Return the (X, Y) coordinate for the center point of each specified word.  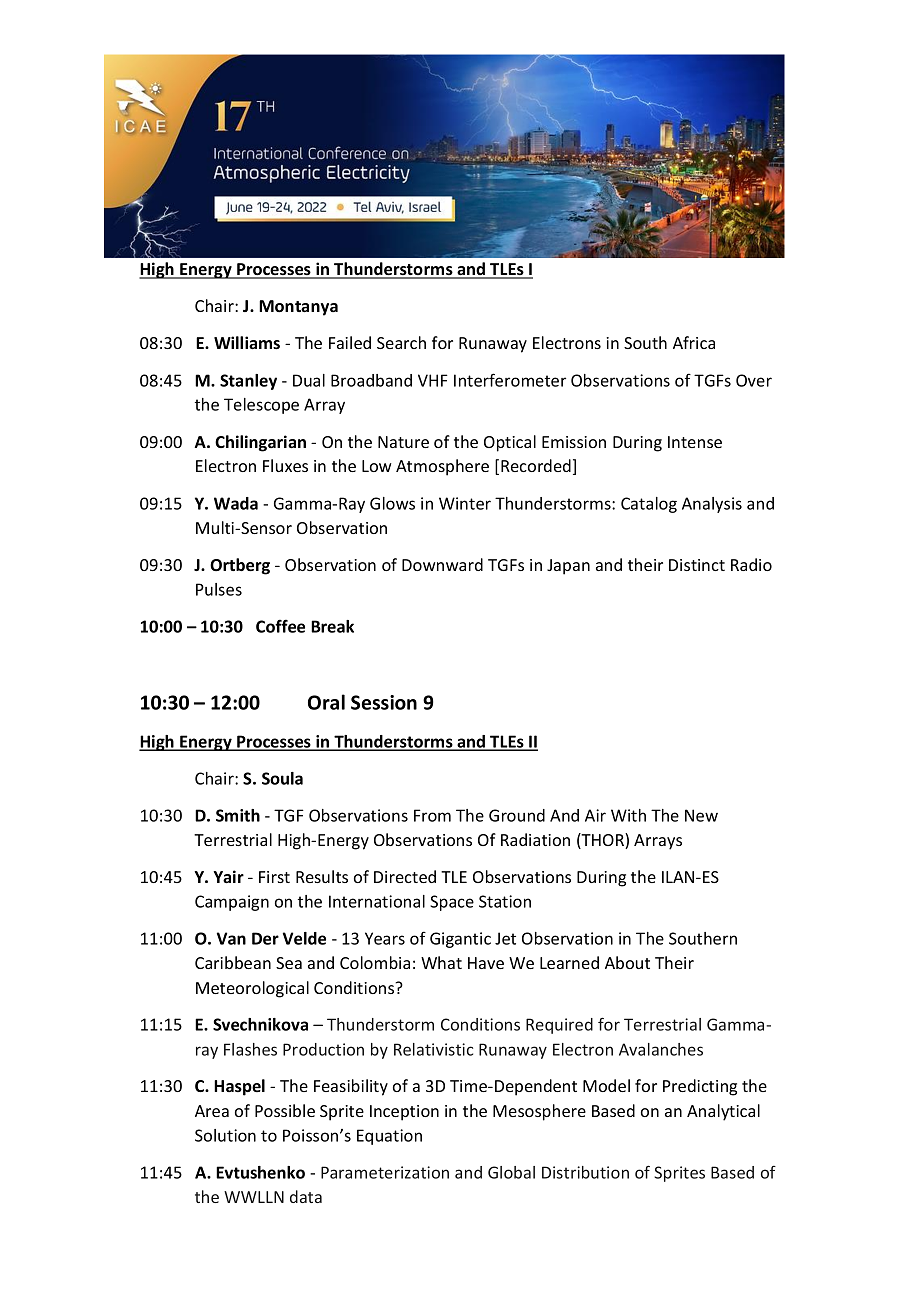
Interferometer (510, 380)
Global (511, 1172)
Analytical (723, 1112)
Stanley (248, 382)
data (306, 1196)
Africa (694, 342)
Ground (517, 815)
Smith (238, 815)
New (701, 815)
